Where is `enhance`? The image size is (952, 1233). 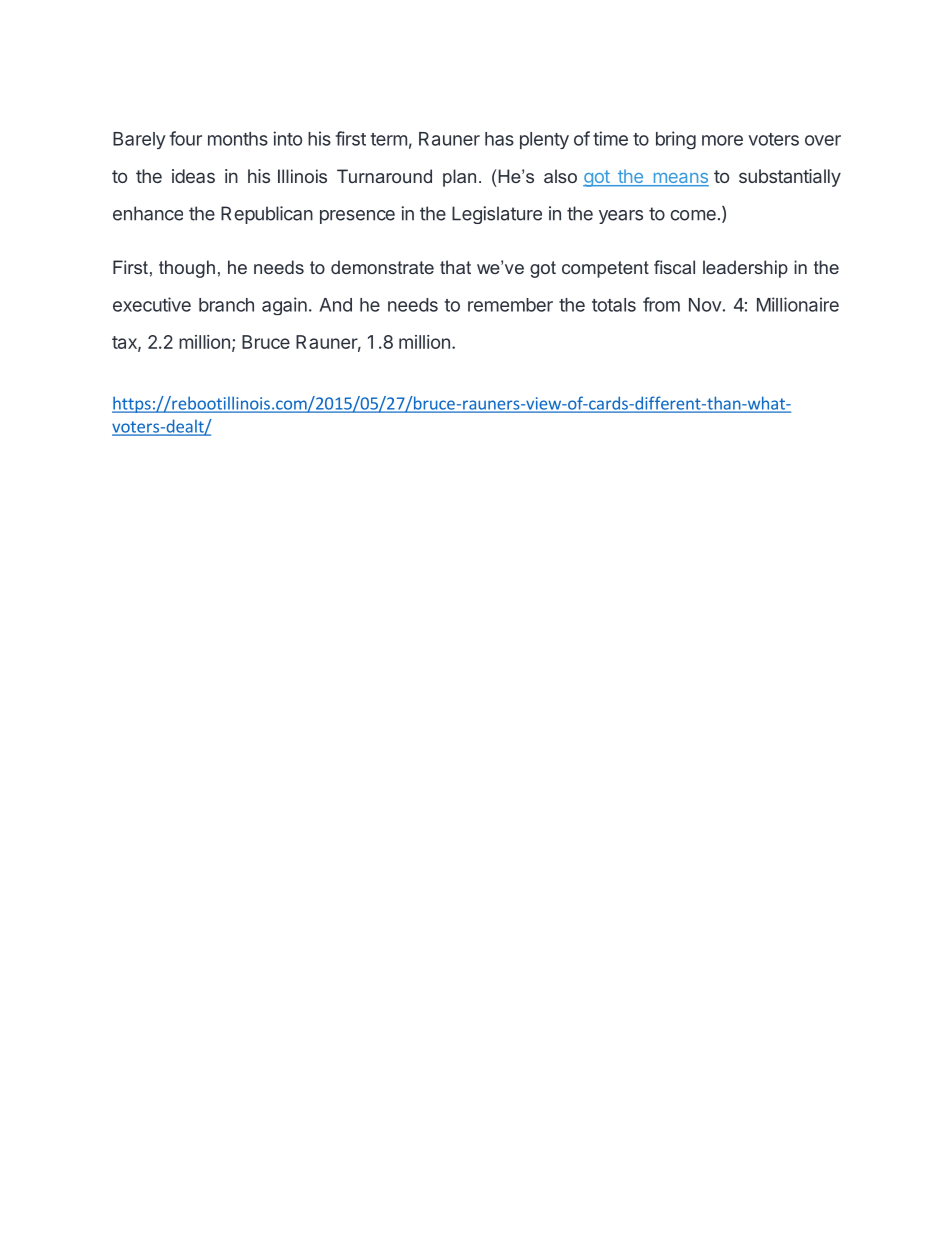 enhance is located at coordinates (148, 213).
